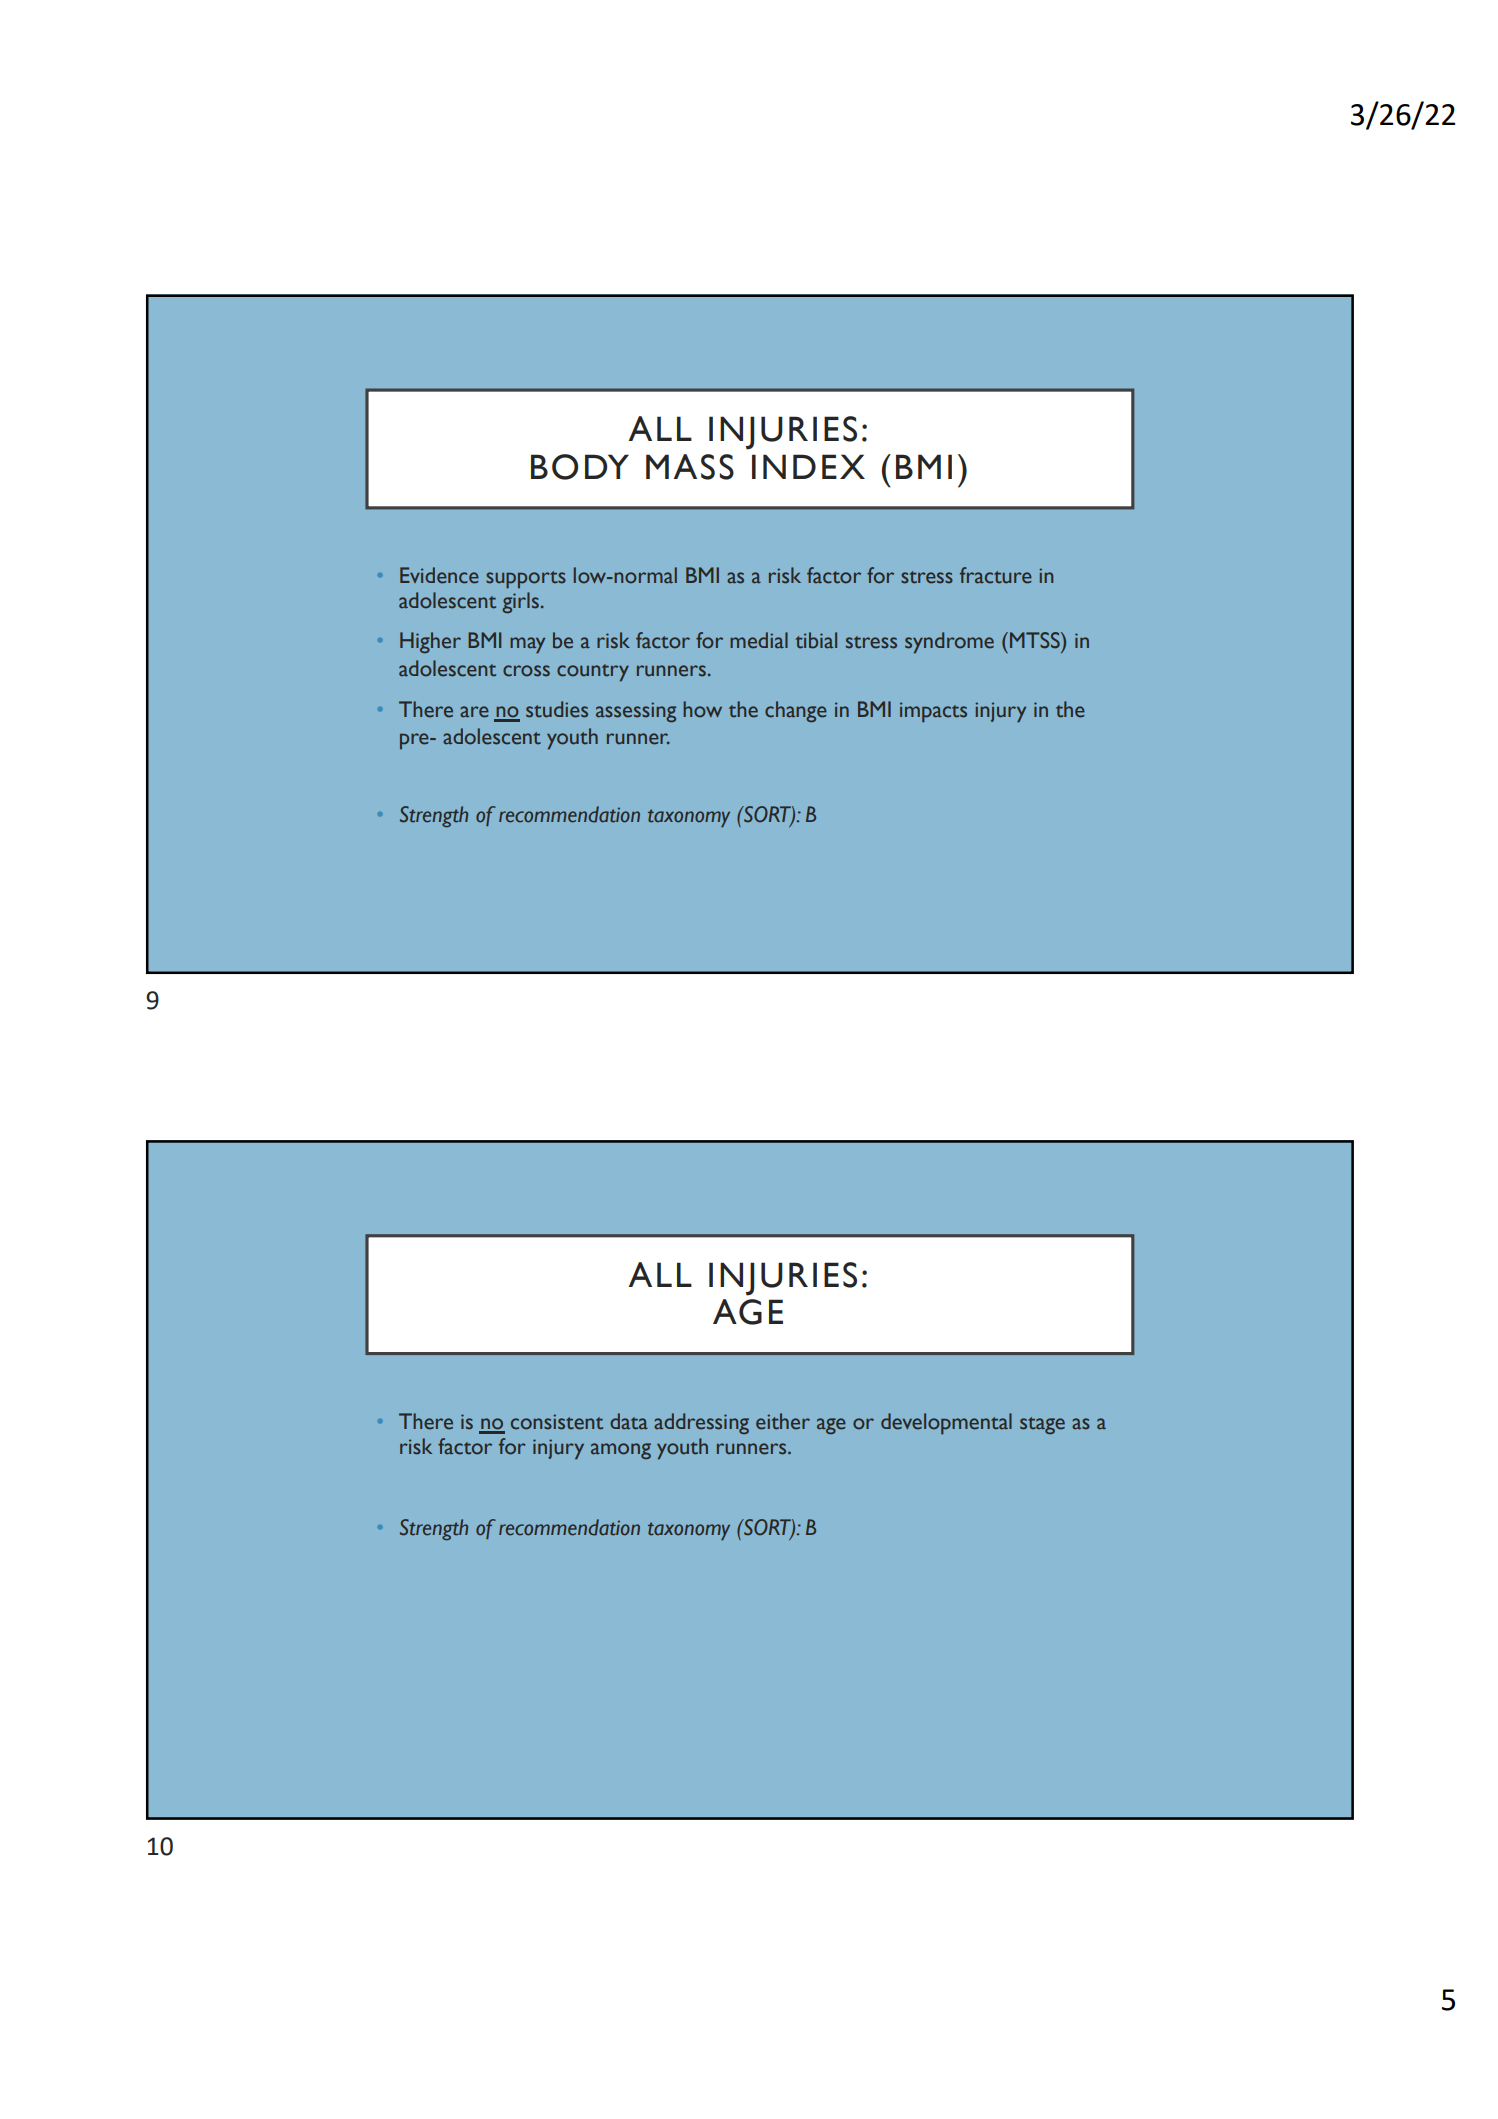 The image size is (1498, 2119). I want to click on addressing, so click(701, 1423).
